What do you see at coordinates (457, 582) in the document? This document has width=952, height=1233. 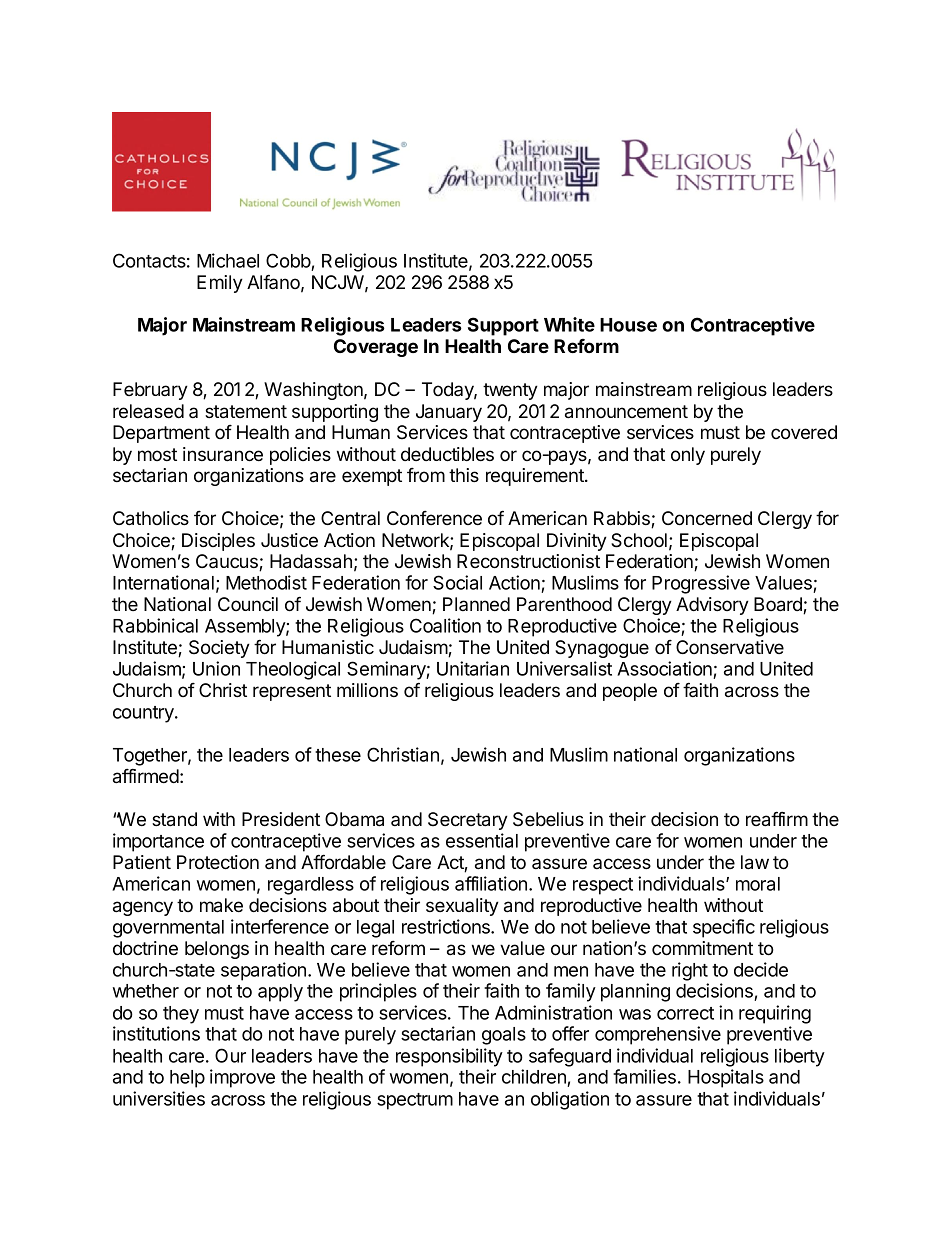 I see `Social` at bounding box center [457, 582].
